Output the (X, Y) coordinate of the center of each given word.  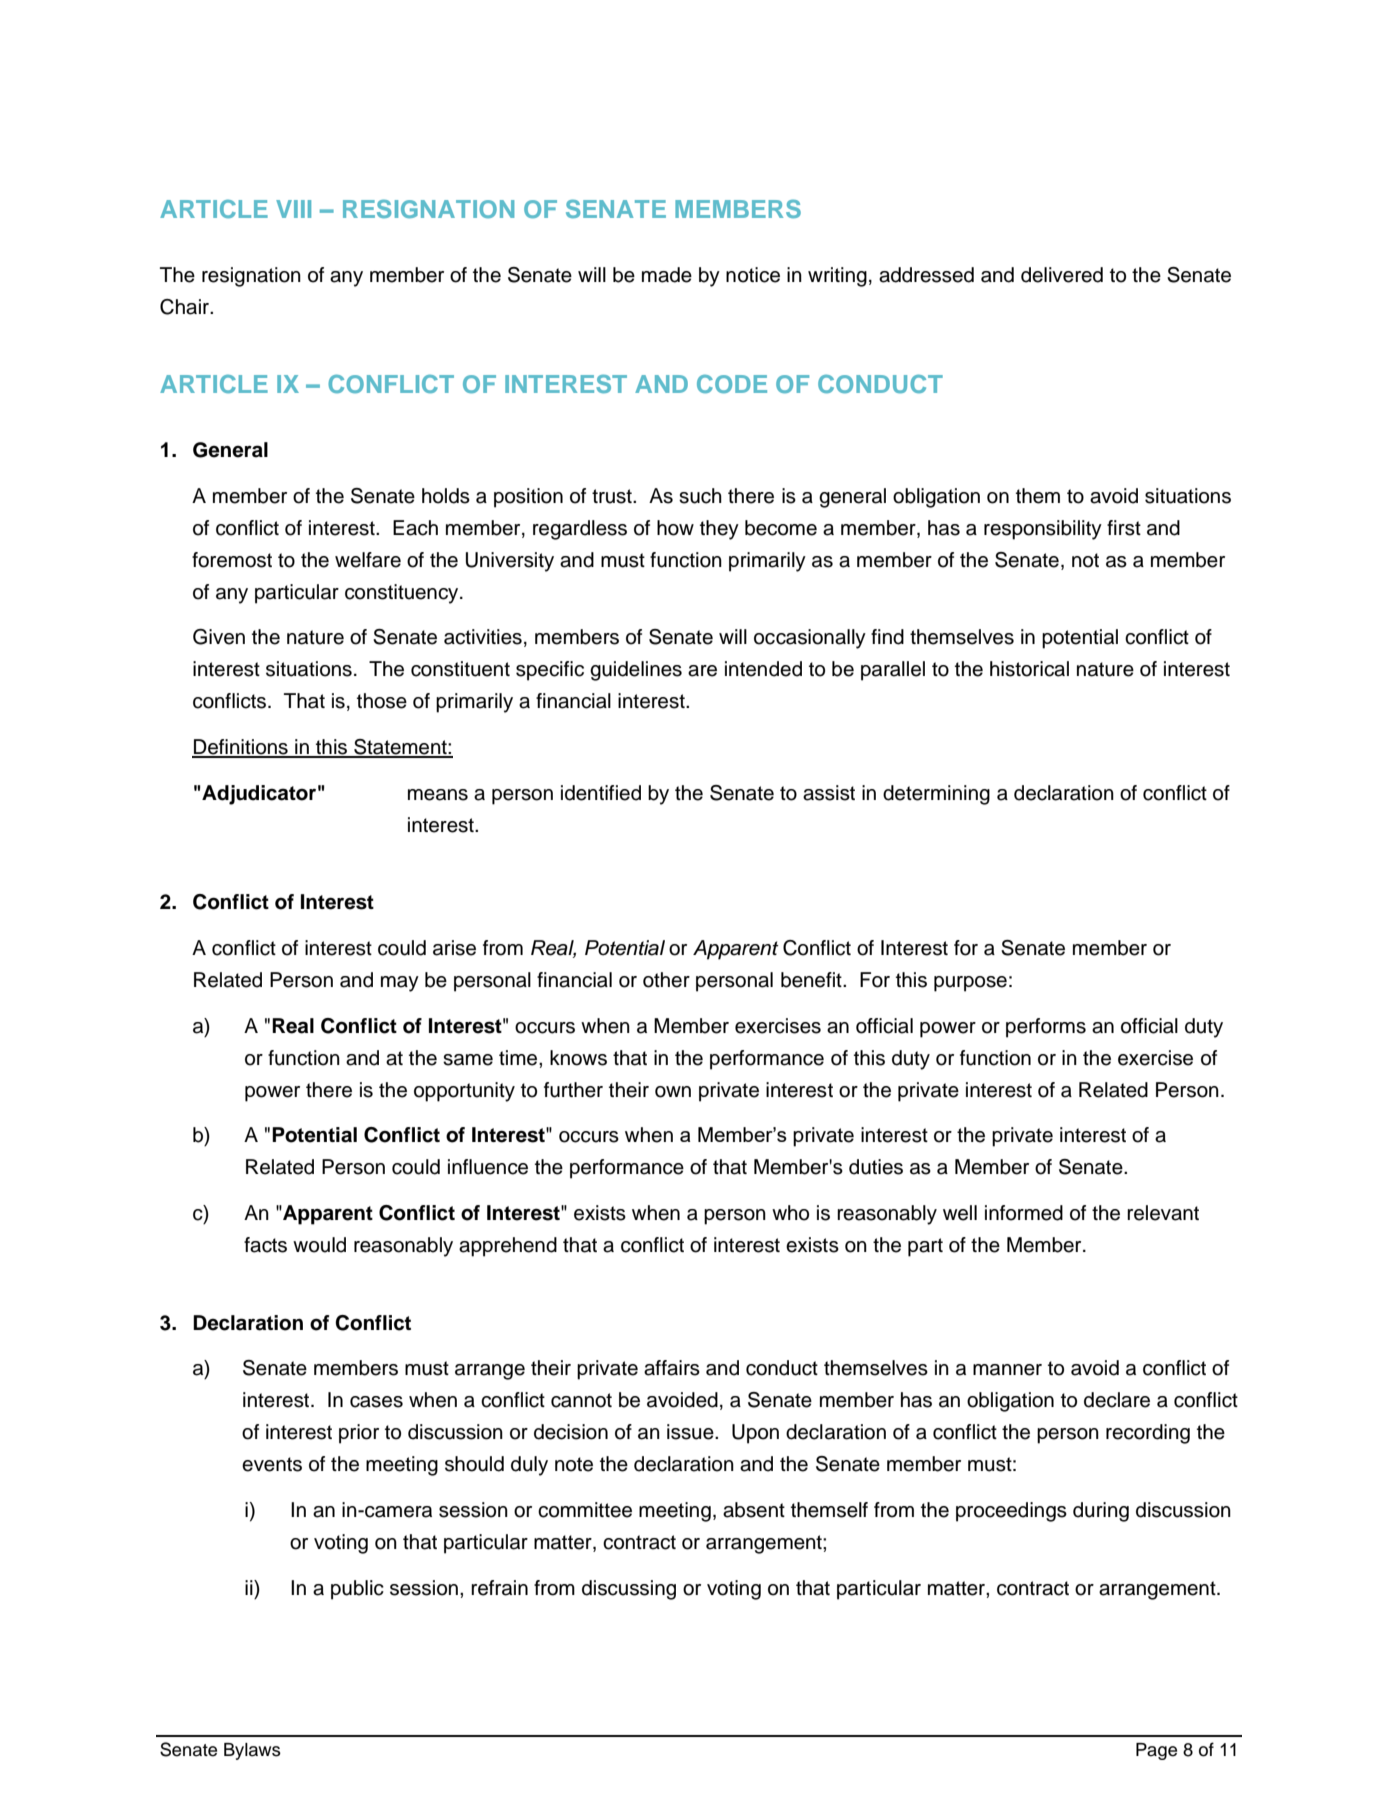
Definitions (241, 748)
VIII (293, 209)
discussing (629, 1590)
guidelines (636, 671)
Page (1156, 1751)
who (790, 1213)
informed (1024, 1213)
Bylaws (252, 1751)
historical (1029, 669)
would (319, 1245)
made (667, 275)
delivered (1062, 275)
